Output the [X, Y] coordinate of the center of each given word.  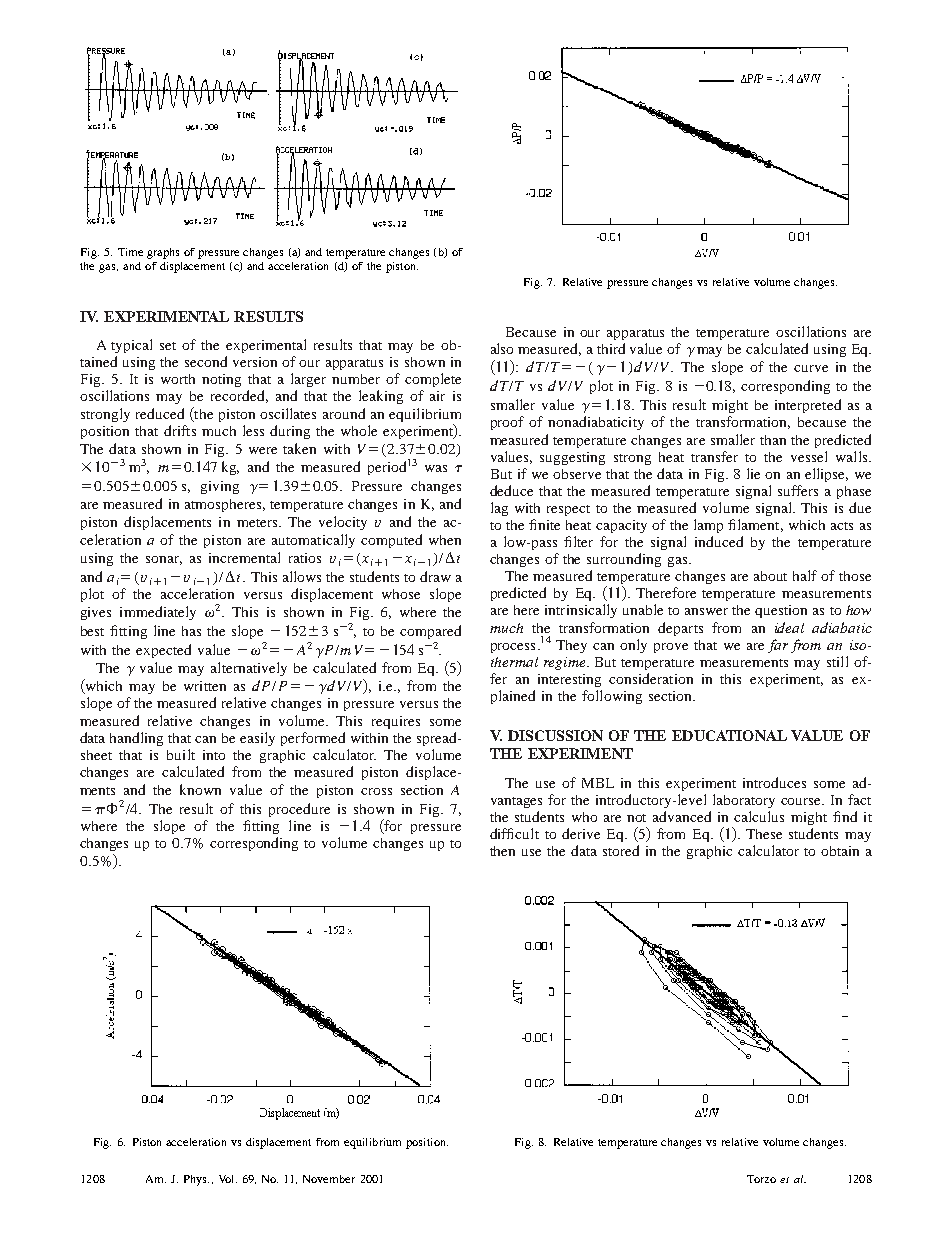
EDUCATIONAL [729, 735]
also [502, 348]
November [329, 1179]
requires [396, 722]
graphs [163, 253]
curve [811, 368]
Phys [196, 1180]
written [205, 686]
